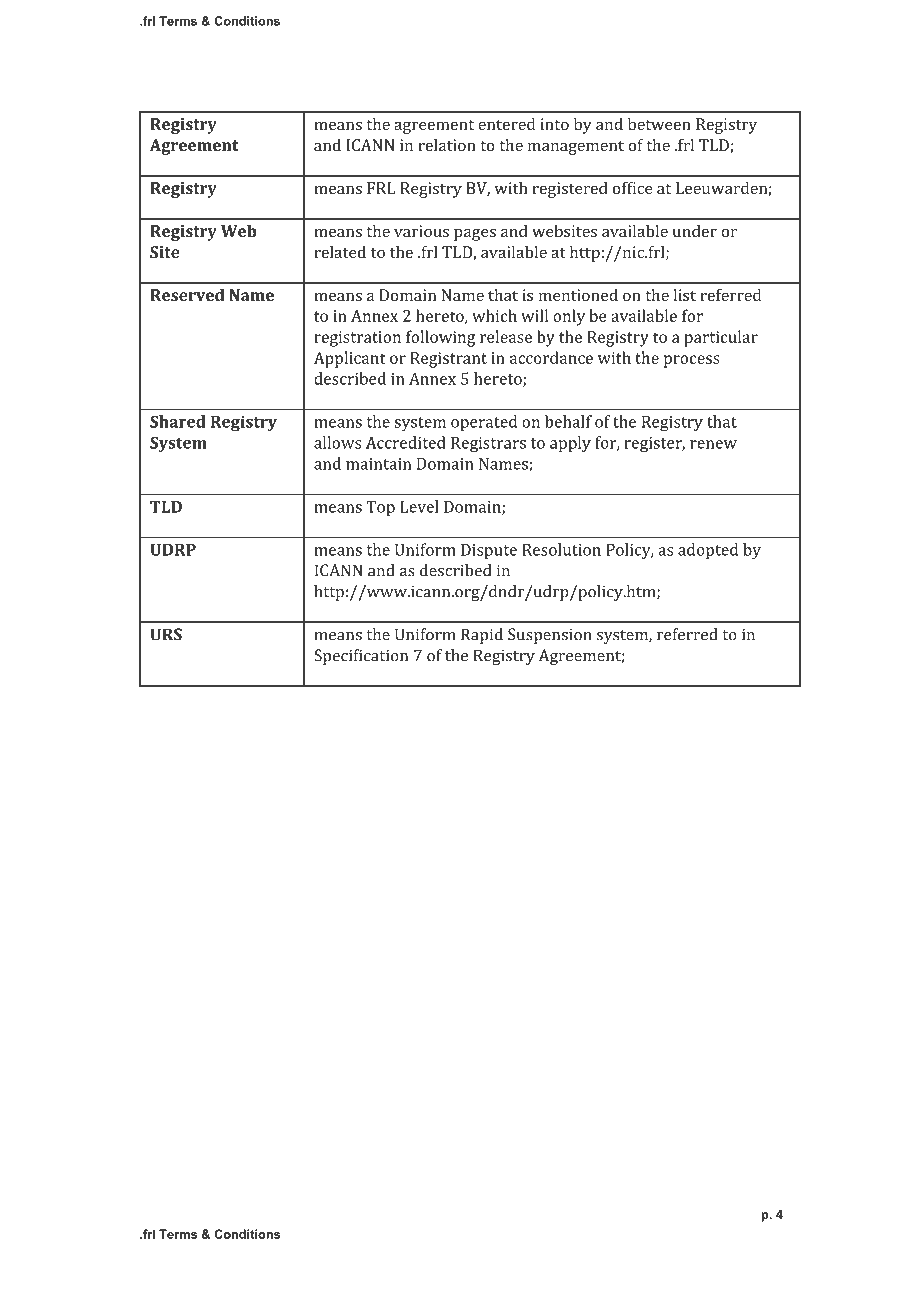 This screenshot has width=924, height=1308. Describe the element at coordinates (506, 124) in the screenshot. I see `entered` at that location.
